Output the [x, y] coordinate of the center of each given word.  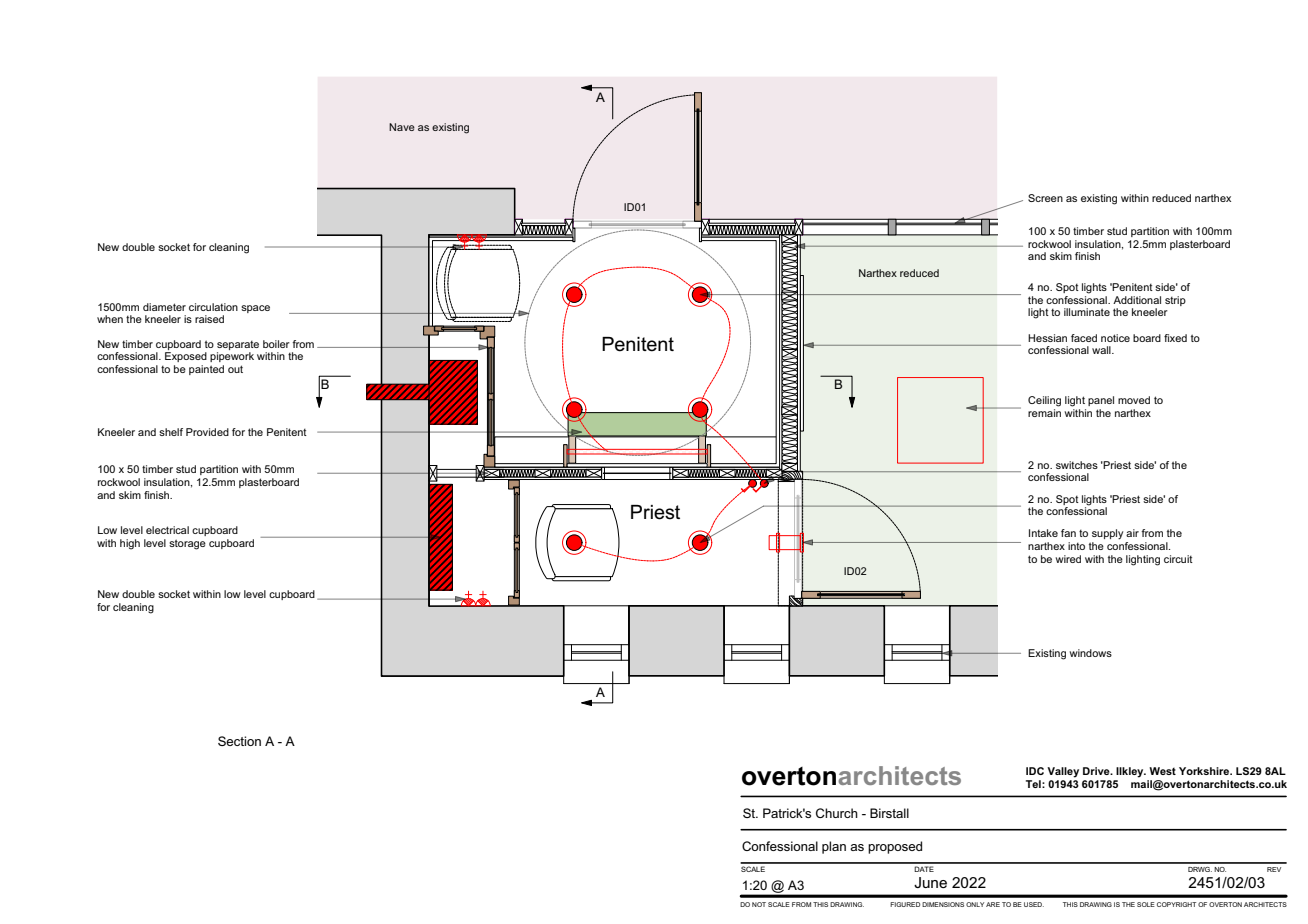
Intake [1043, 533]
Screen [1045, 198]
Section [239, 741]
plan [834, 847]
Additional [1137, 300]
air [1132, 533]
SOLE [1146, 904]
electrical [167, 530]
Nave [402, 127]
